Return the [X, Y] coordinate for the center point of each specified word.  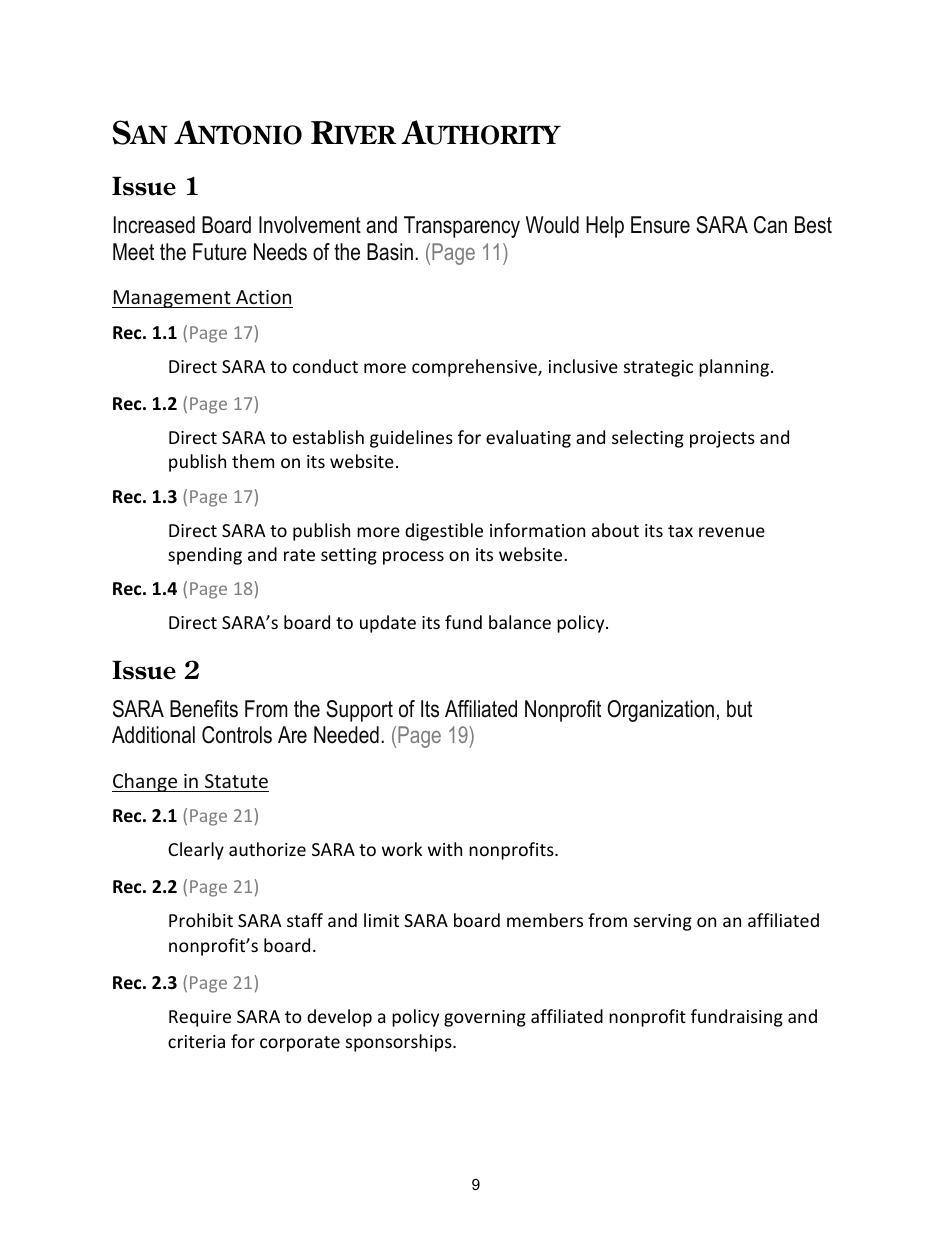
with [445, 849]
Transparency [462, 227]
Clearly [196, 851]
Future [220, 252]
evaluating [528, 439]
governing [485, 1018]
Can [770, 225]
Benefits [204, 709]
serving [663, 922]
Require [200, 1018]
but [739, 709]
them [253, 461]
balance [520, 622]
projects [722, 439]
